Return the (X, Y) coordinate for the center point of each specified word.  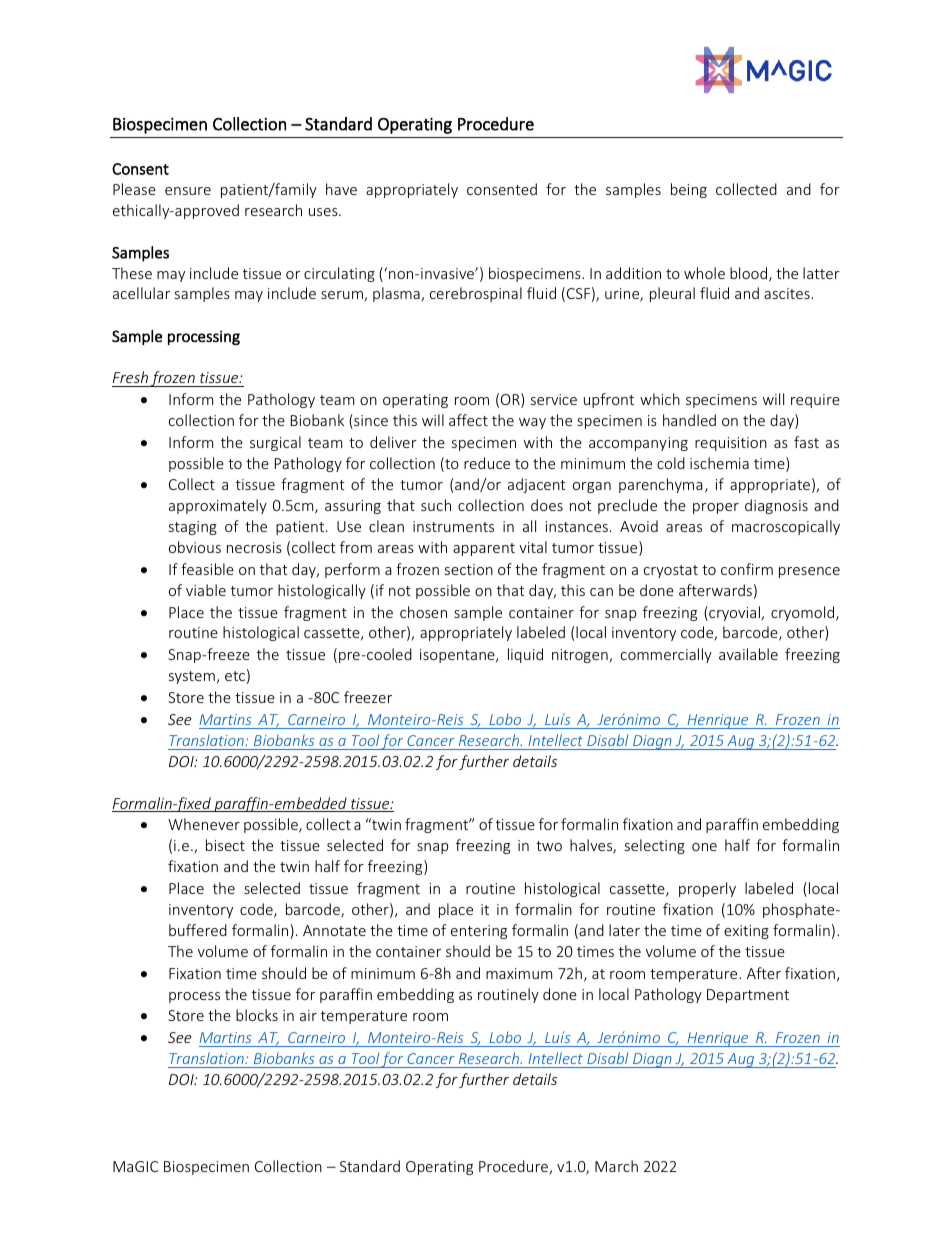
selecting (655, 846)
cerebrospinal (476, 294)
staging (193, 528)
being (689, 190)
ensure (188, 191)
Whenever (204, 824)
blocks (257, 1015)
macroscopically (786, 527)
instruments (453, 526)
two (549, 846)
